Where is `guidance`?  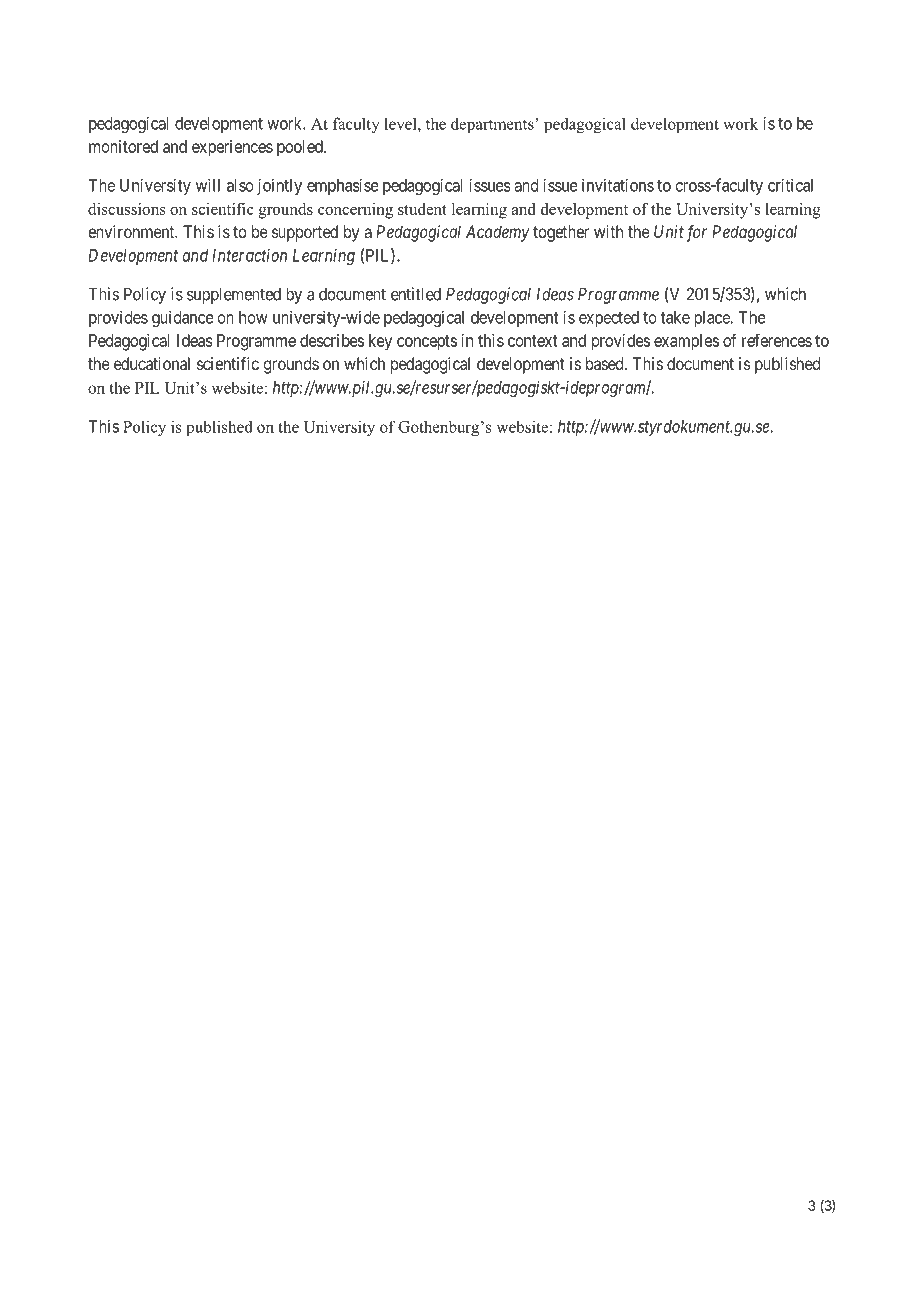 guidance is located at coordinates (183, 318).
